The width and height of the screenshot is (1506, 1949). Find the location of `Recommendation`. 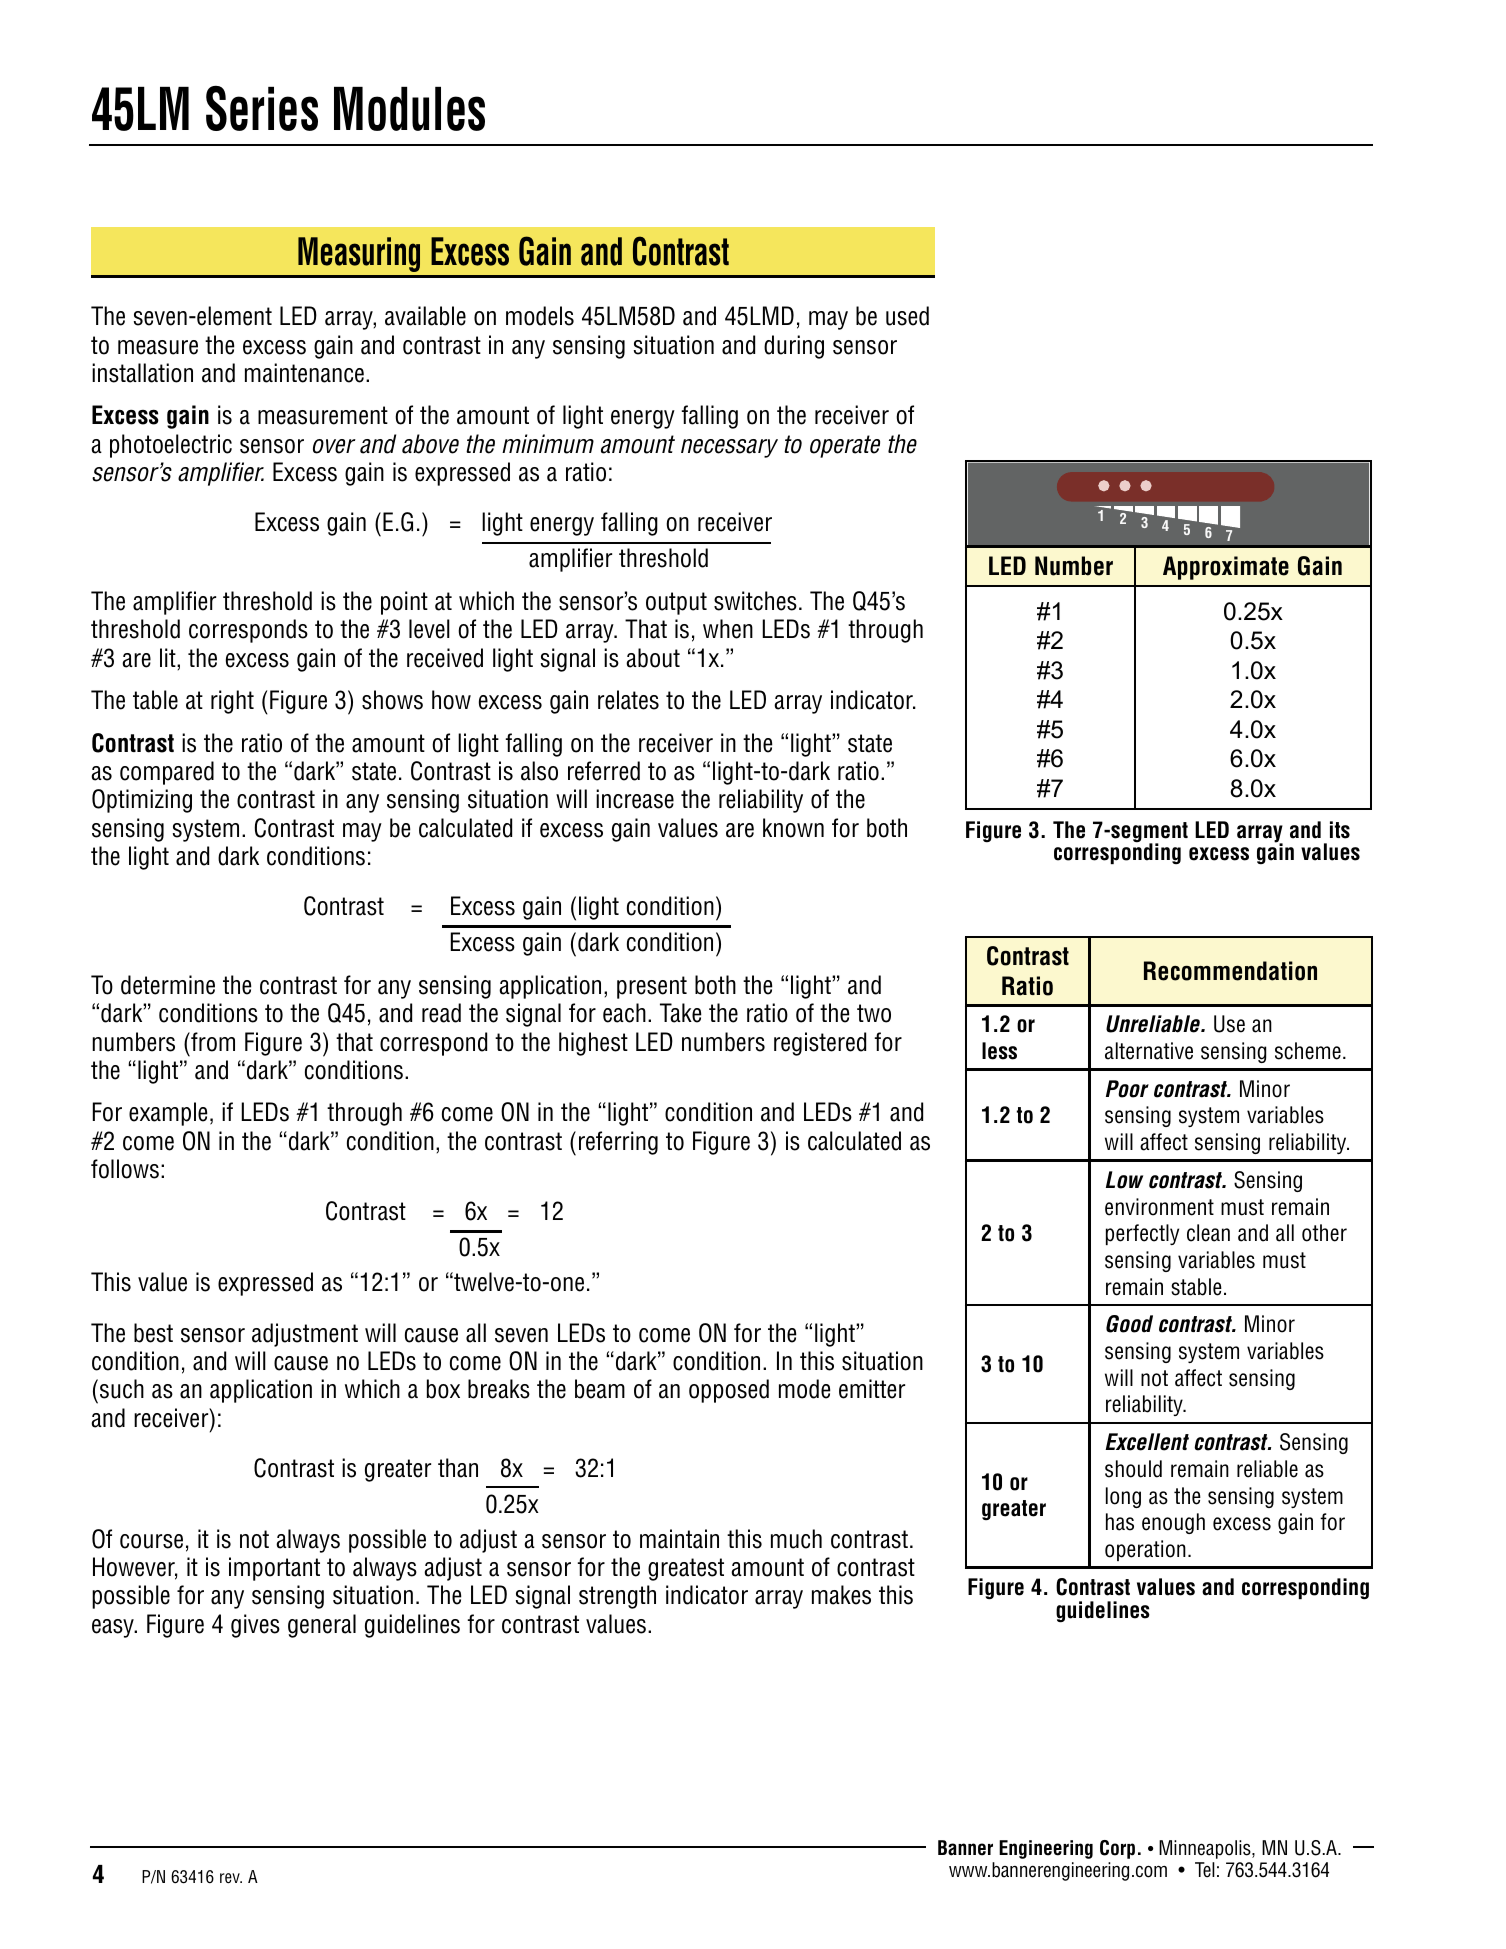

Recommendation is located at coordinates (1230, 971).
